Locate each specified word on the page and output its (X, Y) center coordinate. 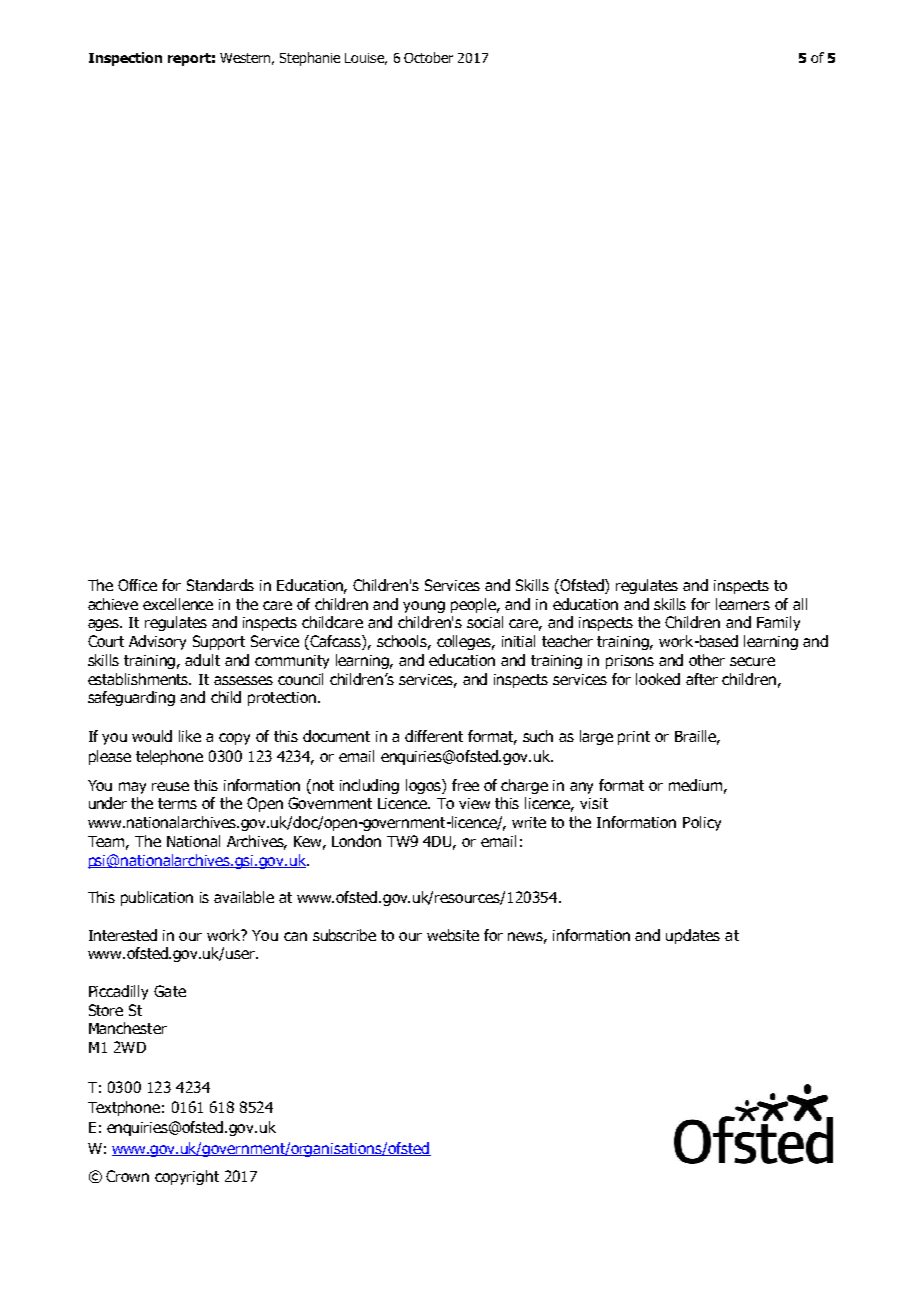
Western (245, 58)
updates (693, 936)
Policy (702, 823)
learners (743, 604)
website (453, 935)
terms (177, 803)
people (475, 605)
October (428, 57)
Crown (127, 1176)
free (465, 785)
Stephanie (310, 59)
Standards (220, 585)
